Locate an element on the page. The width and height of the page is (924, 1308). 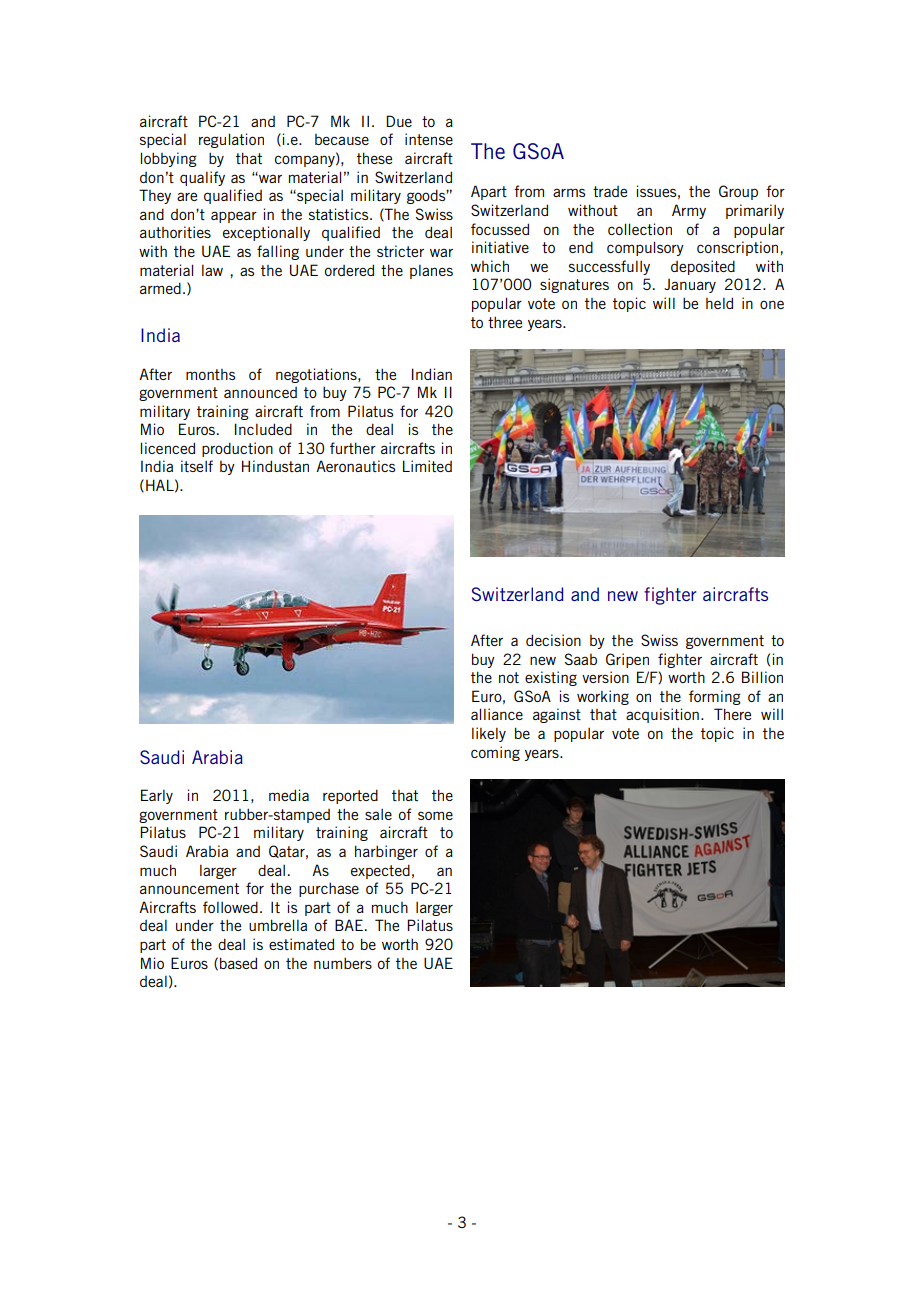
decision is located at coordinates (553, 640).
